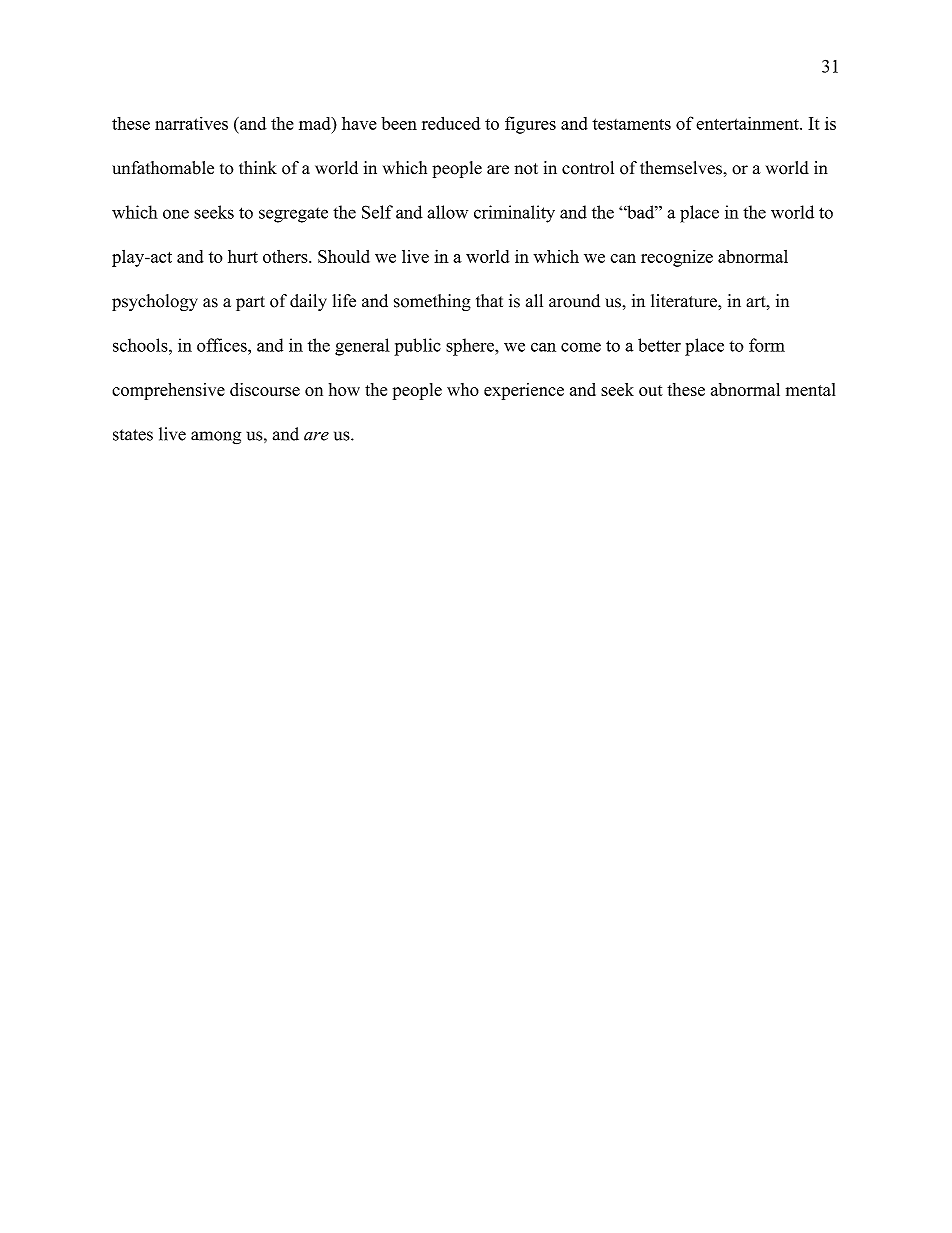  Describe the element at coordinates (489, 301) in the screenshot. I see `that` at that location.
